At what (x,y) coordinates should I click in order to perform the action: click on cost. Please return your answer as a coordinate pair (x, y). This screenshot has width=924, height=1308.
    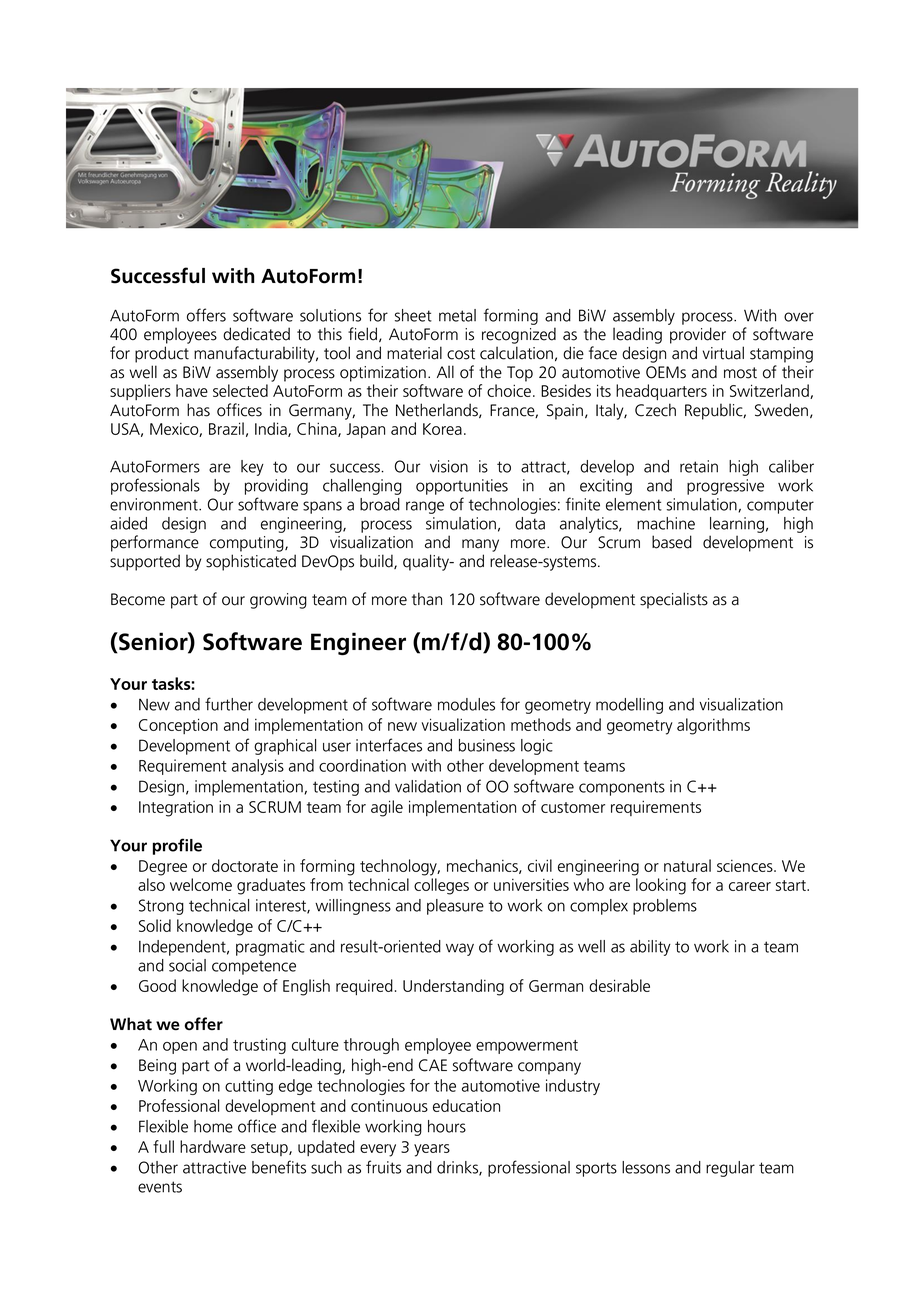
    Looking at the image, I should click on (461, 354).
